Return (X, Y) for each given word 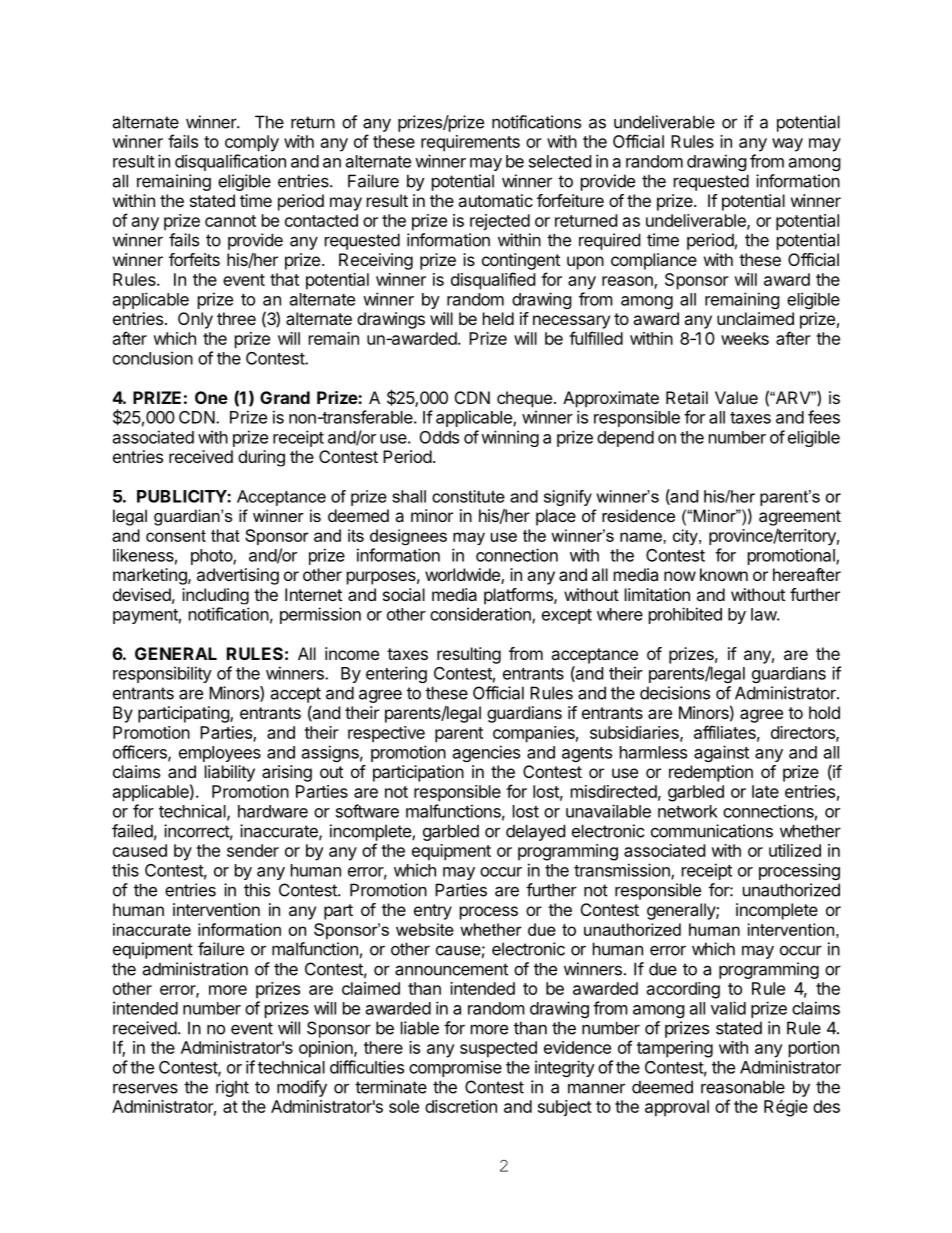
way (787, 145)
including (215, 596)
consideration (481, 615)
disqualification (230, 162)
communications (712, 831)
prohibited (685, 615)
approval (677, 1108)
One (211, 397)
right (232, 1088)
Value (736, 397)
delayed (535, 832)
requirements (470, 143)
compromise (455, 1068)
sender (253, 850)
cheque (524, 399)
